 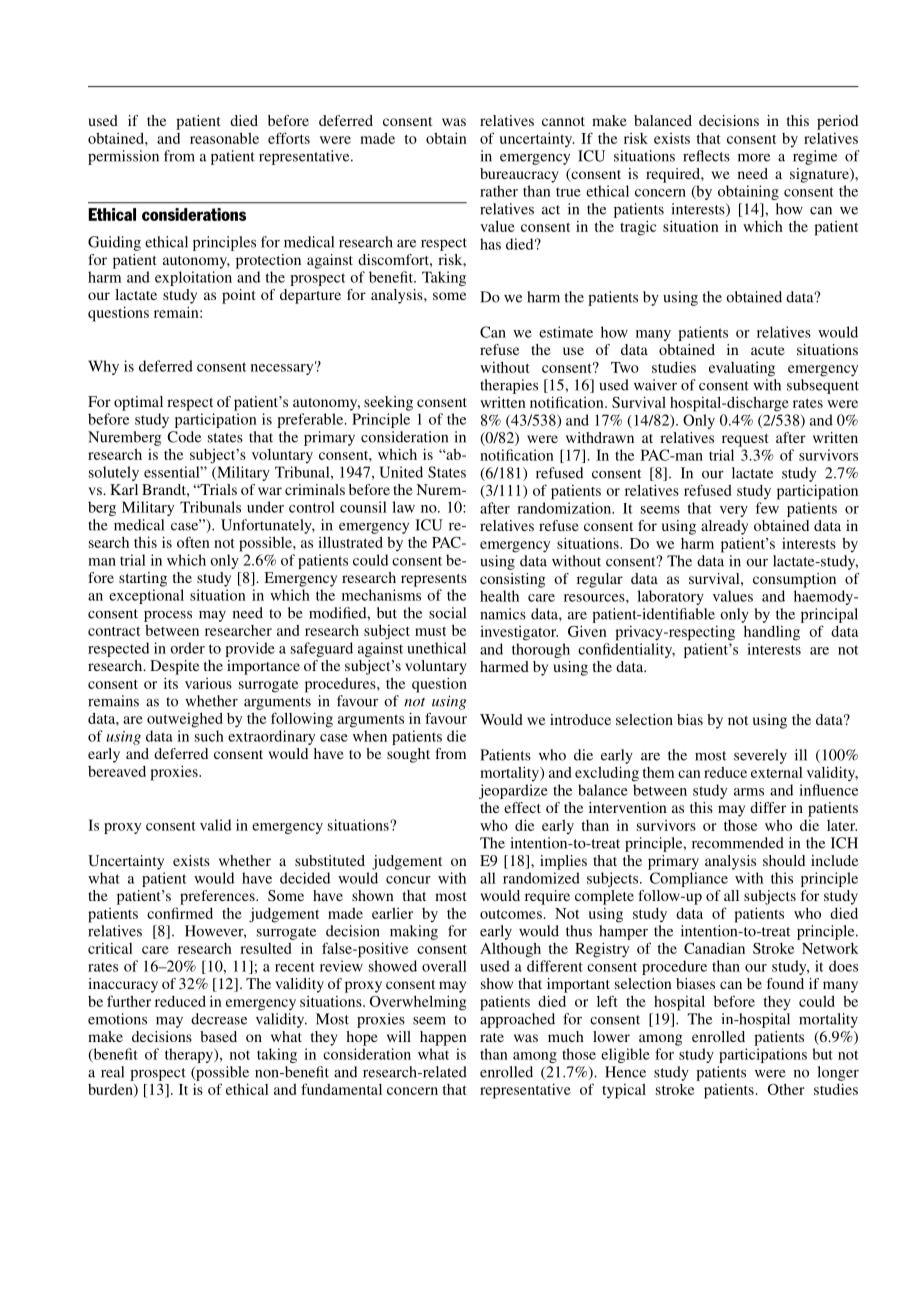 I want to click on bureaucracy, so click(x=519, y=175).
